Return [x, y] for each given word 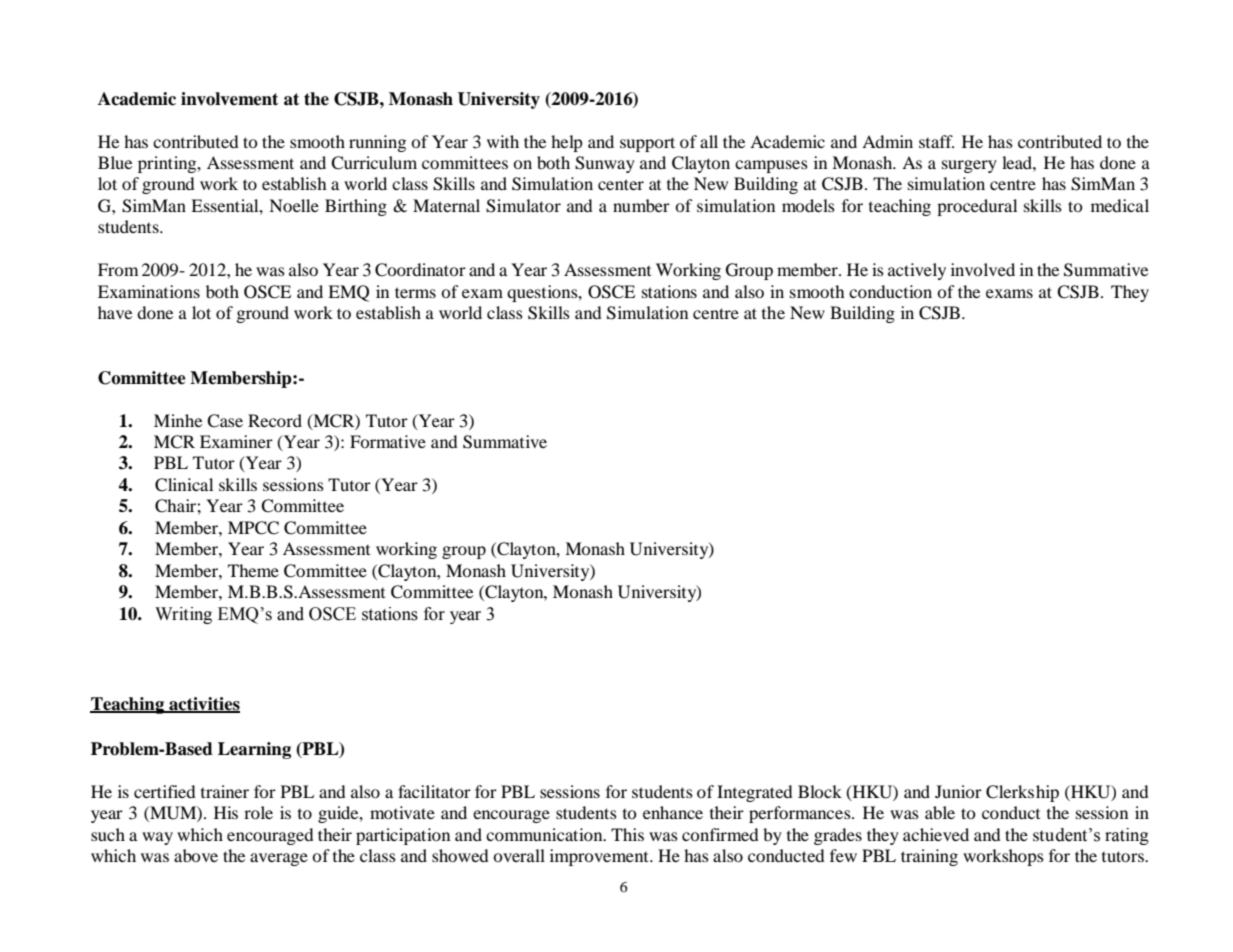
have [115, 312]
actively [917, 271]
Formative [388, 441]
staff [936, 141]
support [647, 144]
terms [415, 292]
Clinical [184, 485]
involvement [229, 99]
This [627, 834]
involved [983, 269]
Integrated [755, 793]
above [196, 855]
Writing [183, 615]
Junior [958, 791]
